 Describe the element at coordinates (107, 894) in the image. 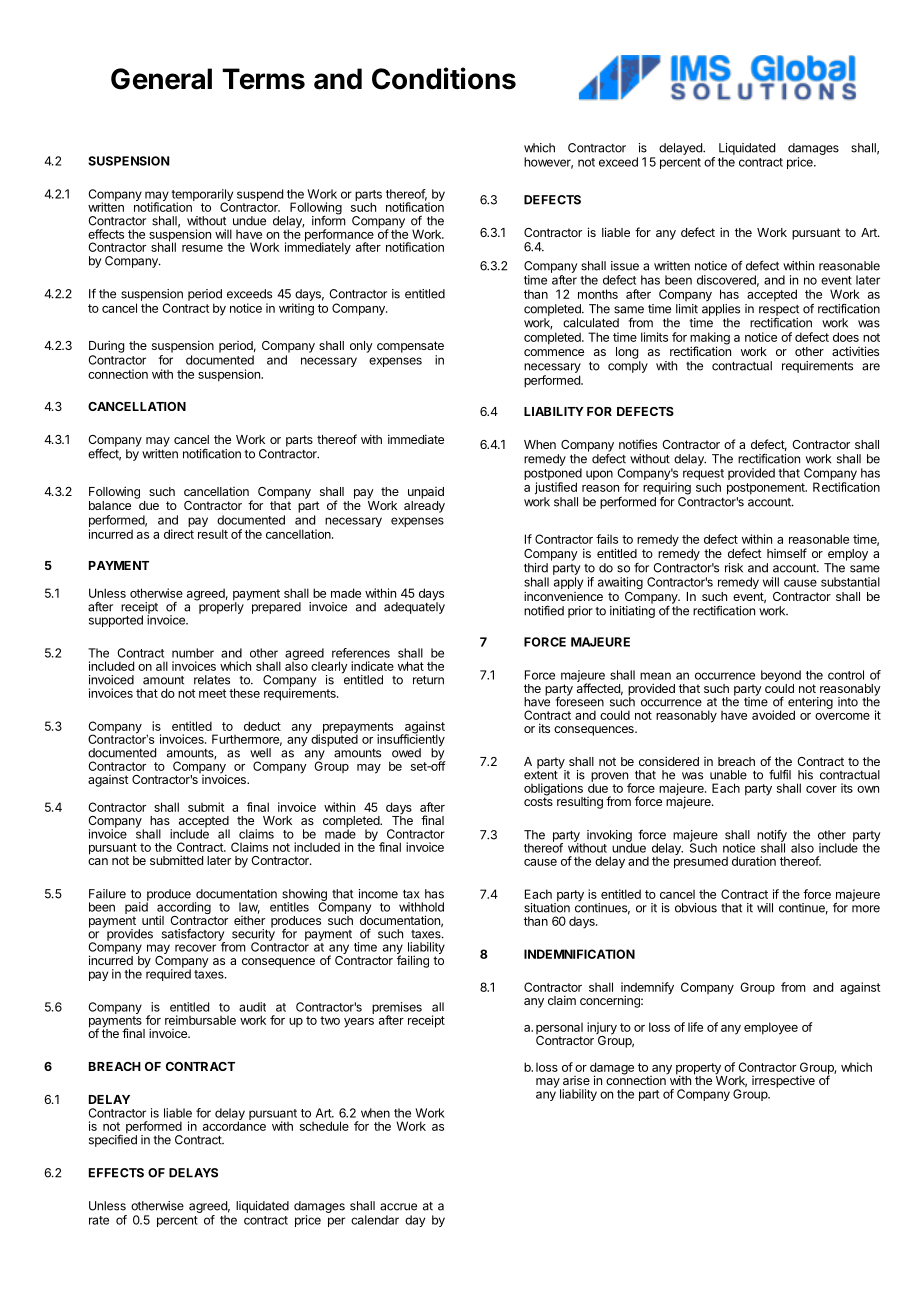

I see `Failure` at that location.
